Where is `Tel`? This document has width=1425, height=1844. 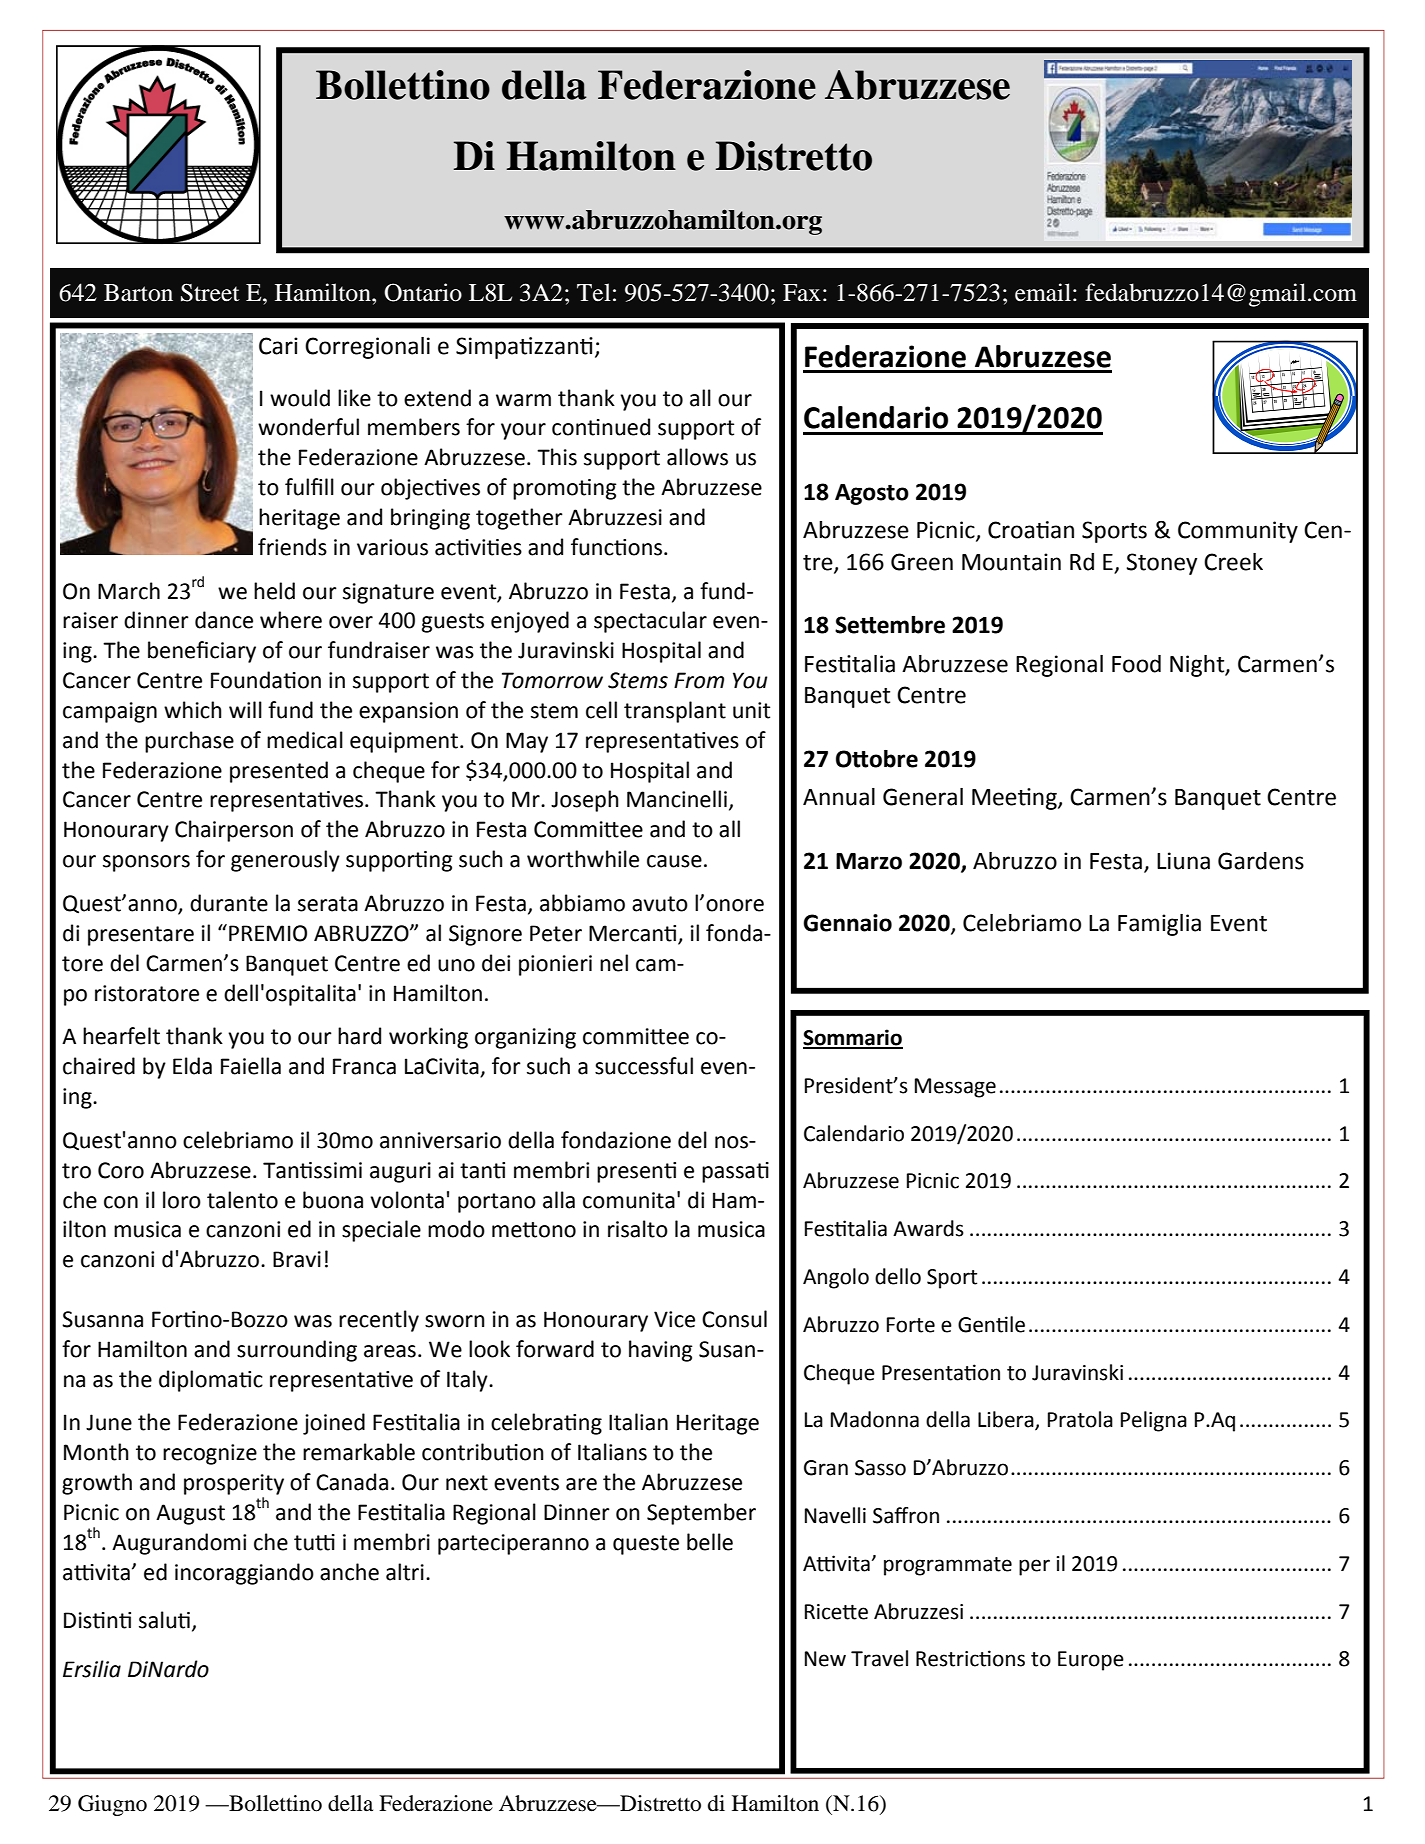 Tel is located at coordinates (594, 292).
